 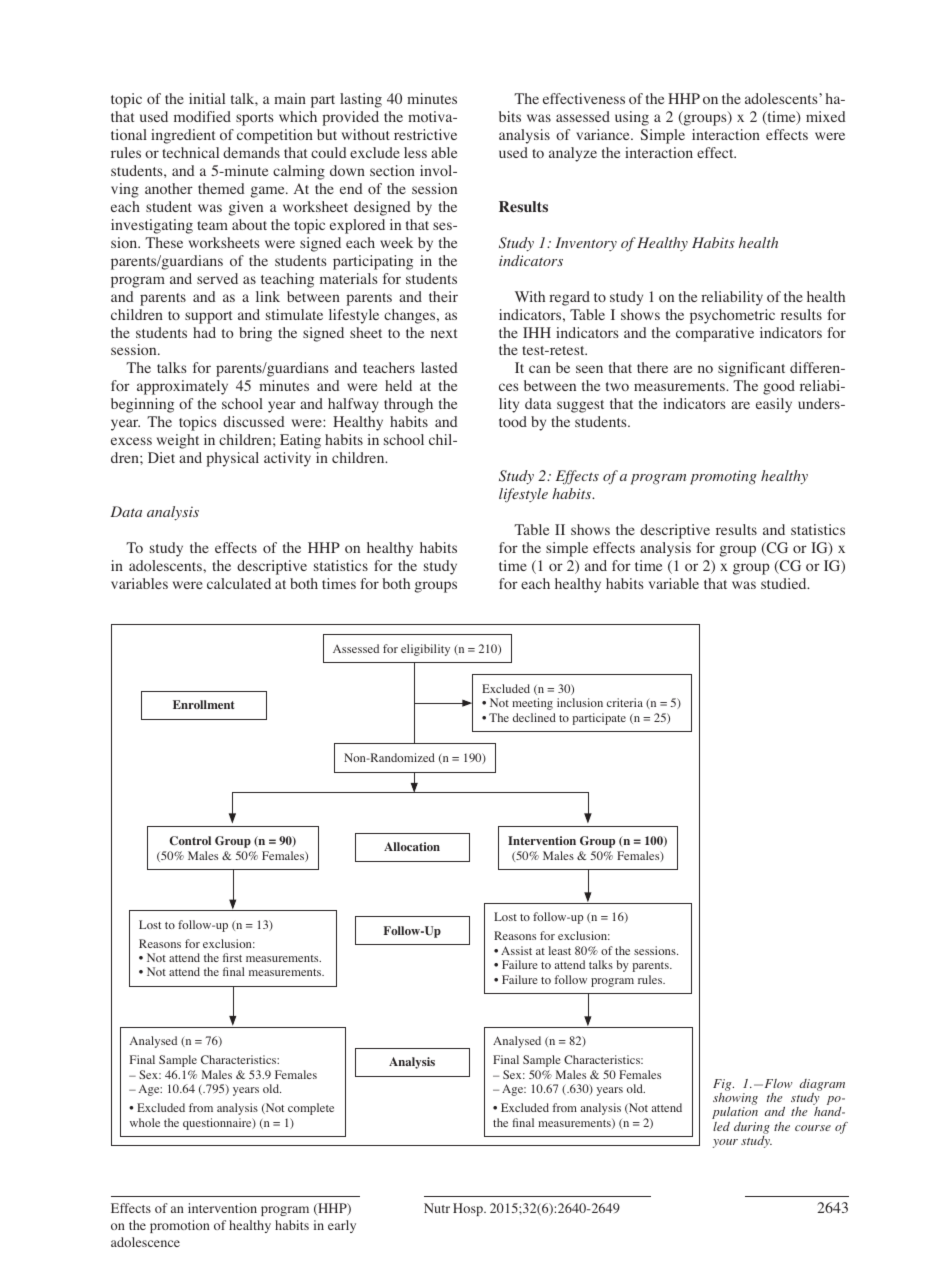 What do you see at coordinates (723, 1085) in the screenshot?
I see `Fig` at bounding box center [723, 1085].
